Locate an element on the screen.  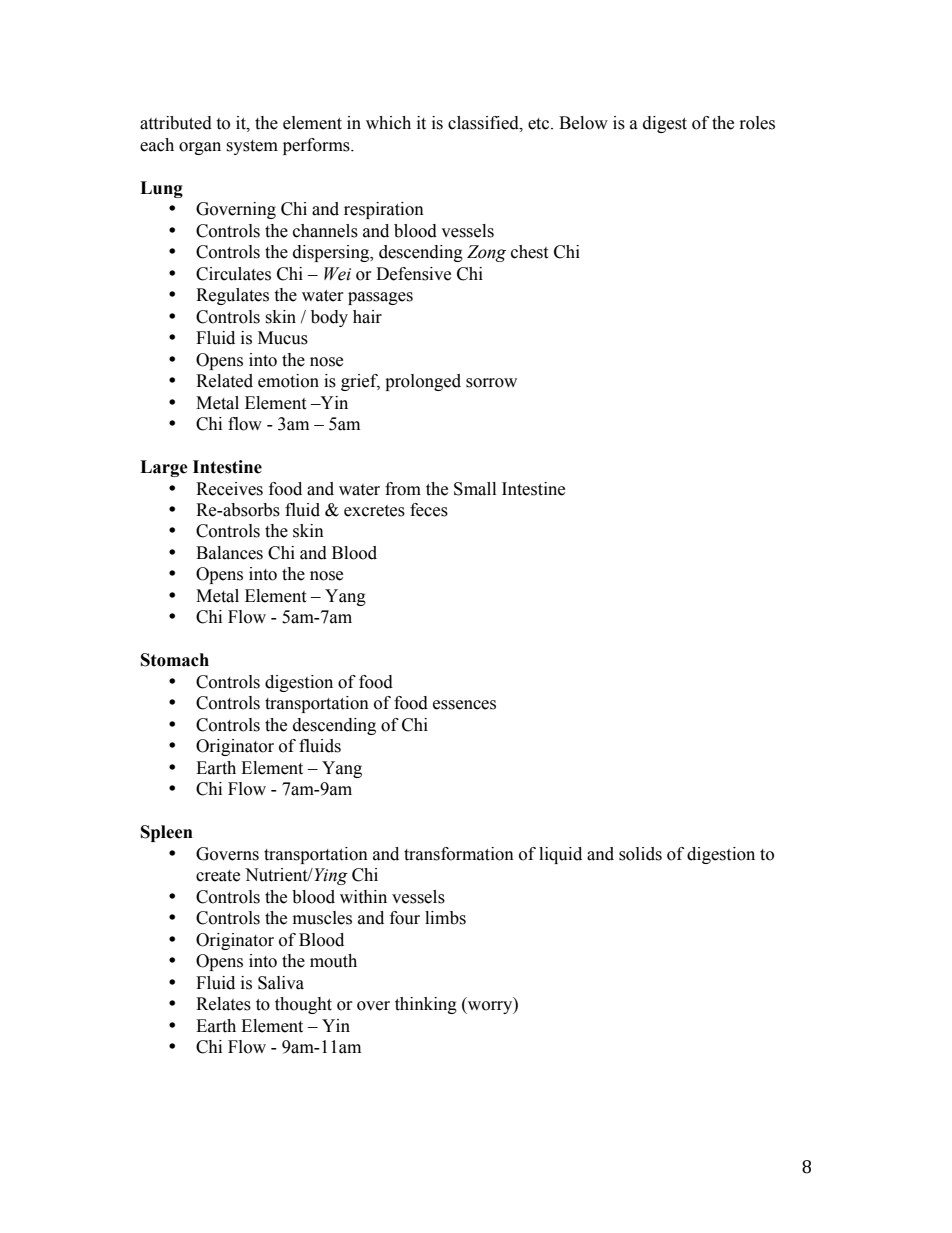
Related is located at coordinates (224, 381).
